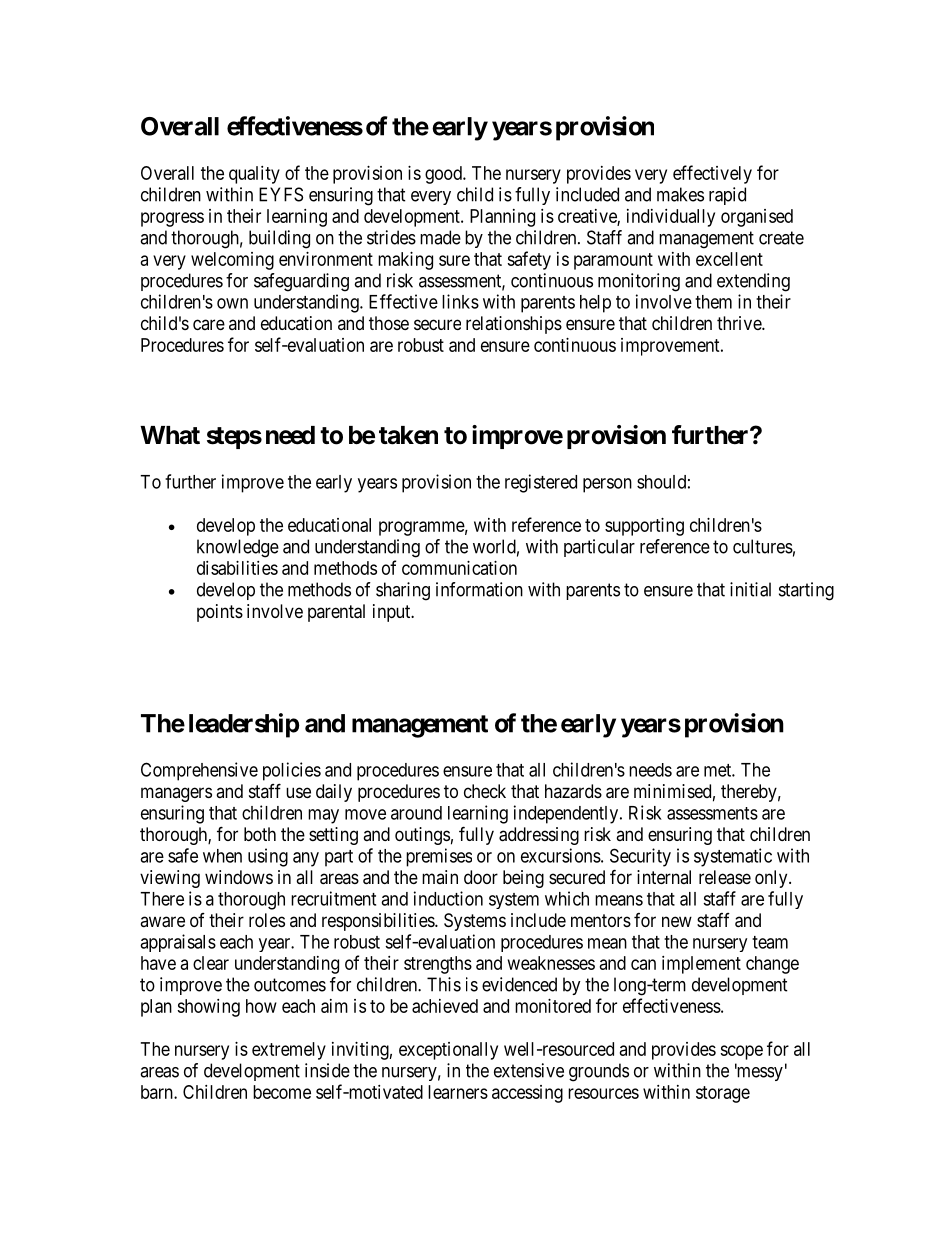  Describe the element at coordinates (238, 548) in the image. I see `knowledge` at that location.
